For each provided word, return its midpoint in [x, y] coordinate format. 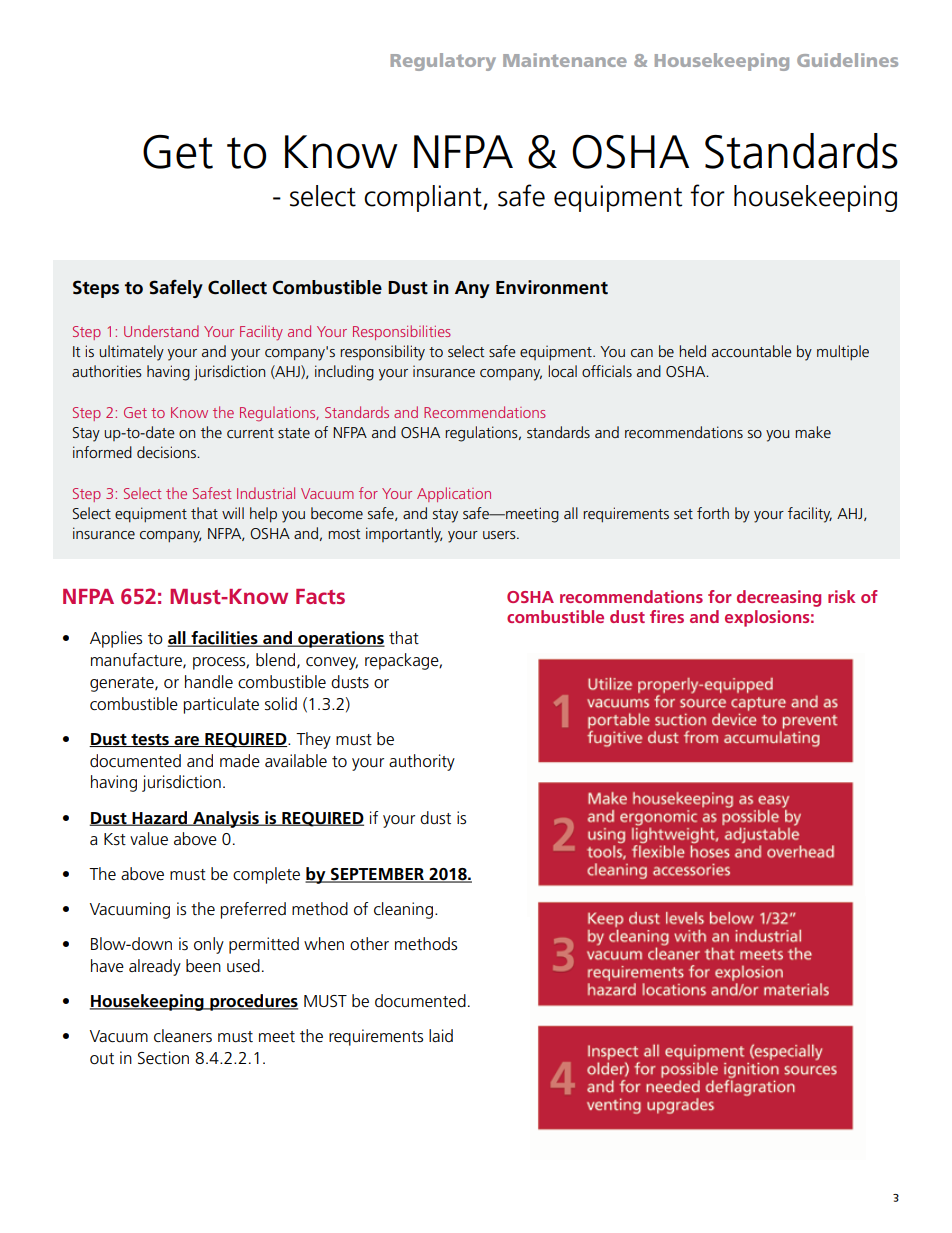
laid [441, 1035]
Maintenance [565, 60]
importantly [404, 535]
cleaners [183, 1036]
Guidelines [847, 60]
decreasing [779, 598]
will [233, 513]
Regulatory [443, 62]
